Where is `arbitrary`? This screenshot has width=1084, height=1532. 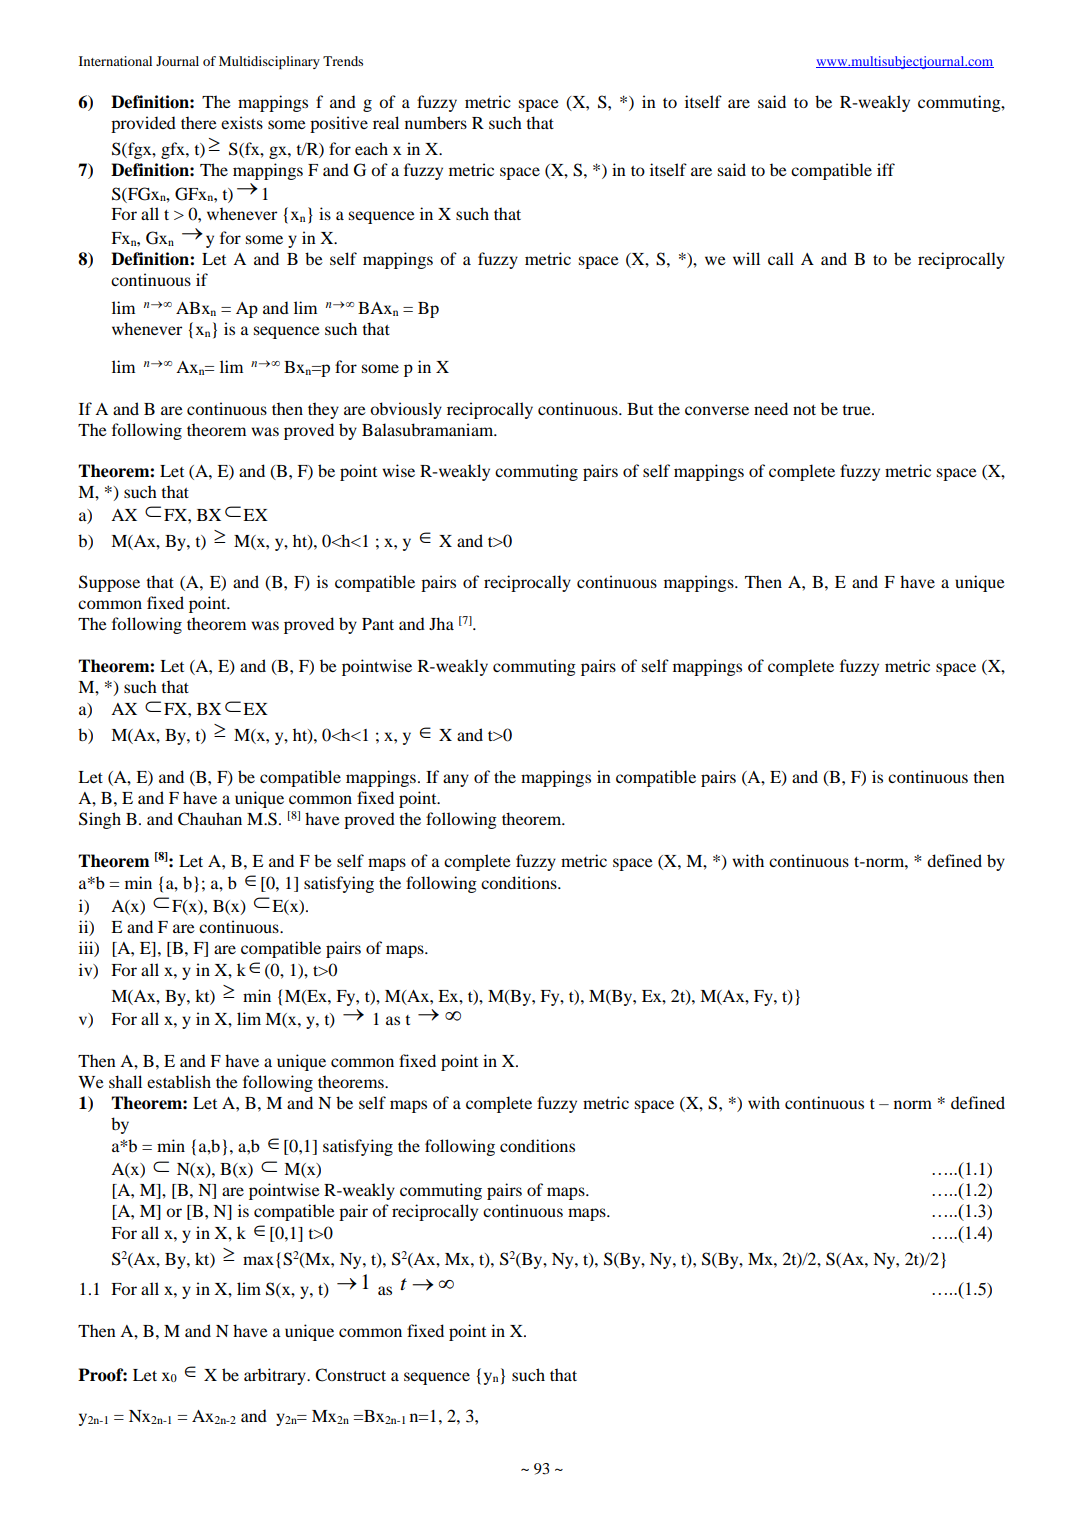 arbitrary is located at coordinates (276, 1376).
